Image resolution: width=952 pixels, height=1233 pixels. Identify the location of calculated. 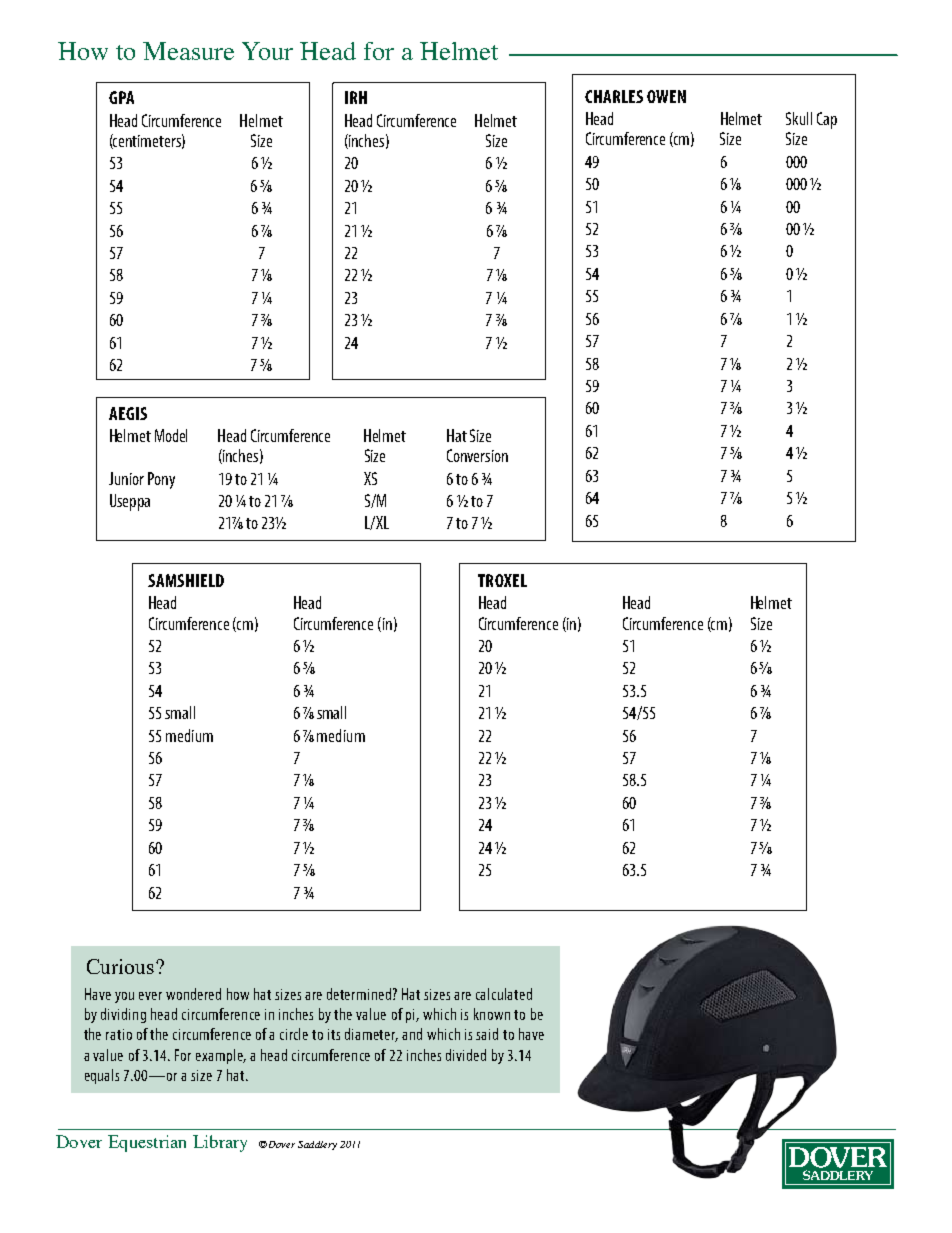
(504, 994).
